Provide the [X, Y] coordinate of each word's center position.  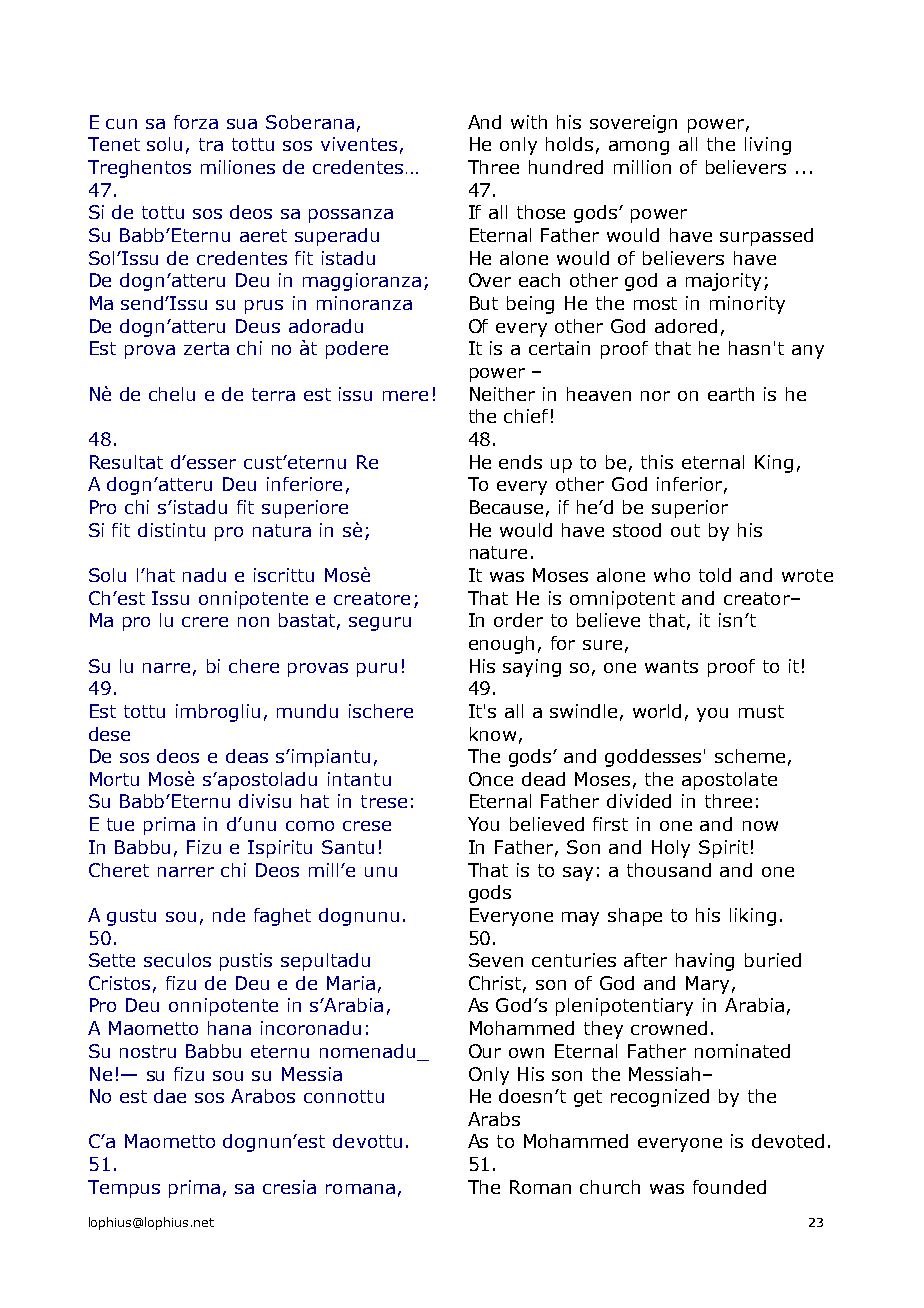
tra [211, 144]
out [685, 530]
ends [520, 462]
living [768, 146]
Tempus [124, 1189]
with [529, 122]
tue [120, 824]
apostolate [729, 781]
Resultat [126, 462]
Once [491, 779]
